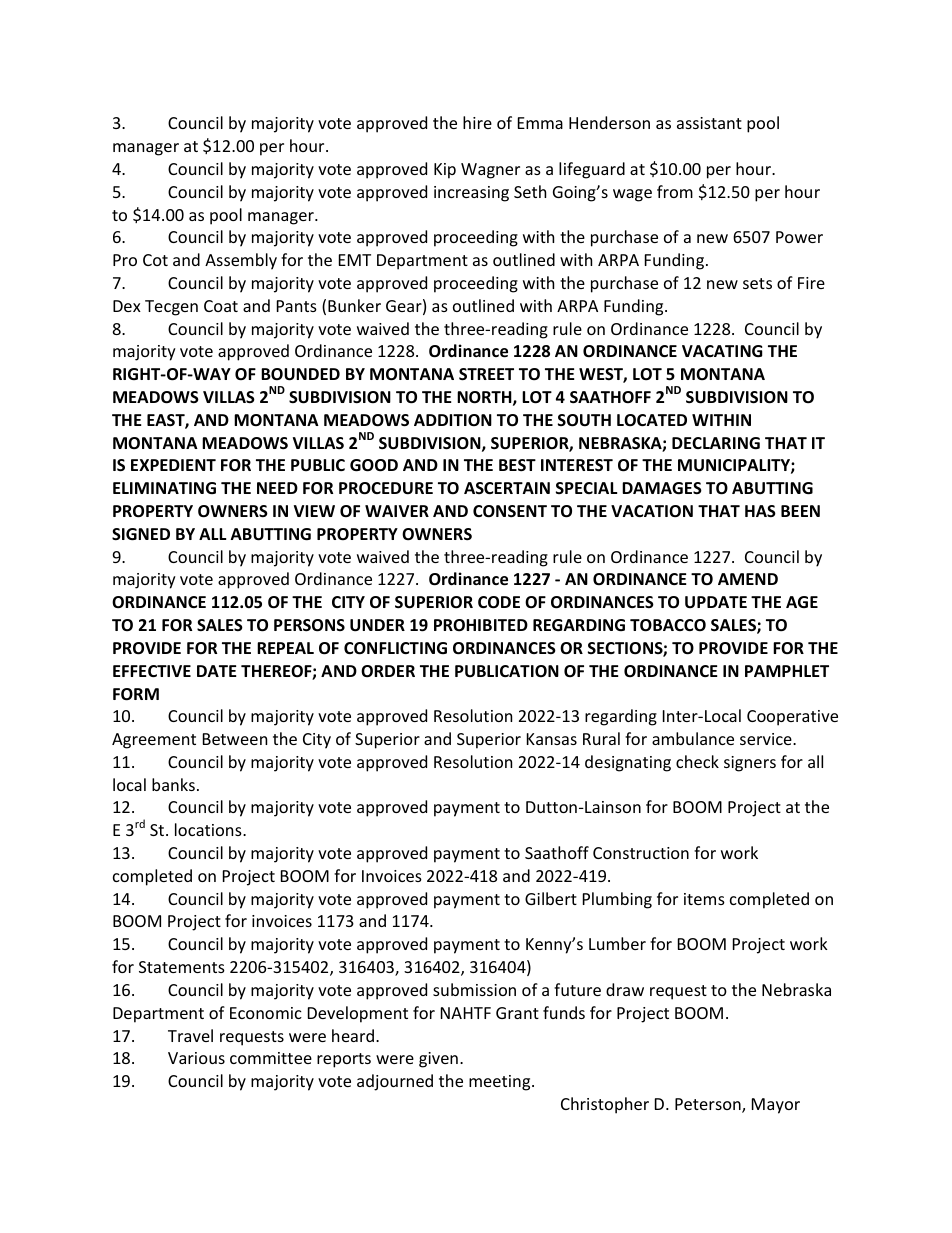 Image resolution: width=952 pixels, height=1233 pixels. Describe the element at coordinates (196, 1058) in the screenshot. I see `Various` at that location.
